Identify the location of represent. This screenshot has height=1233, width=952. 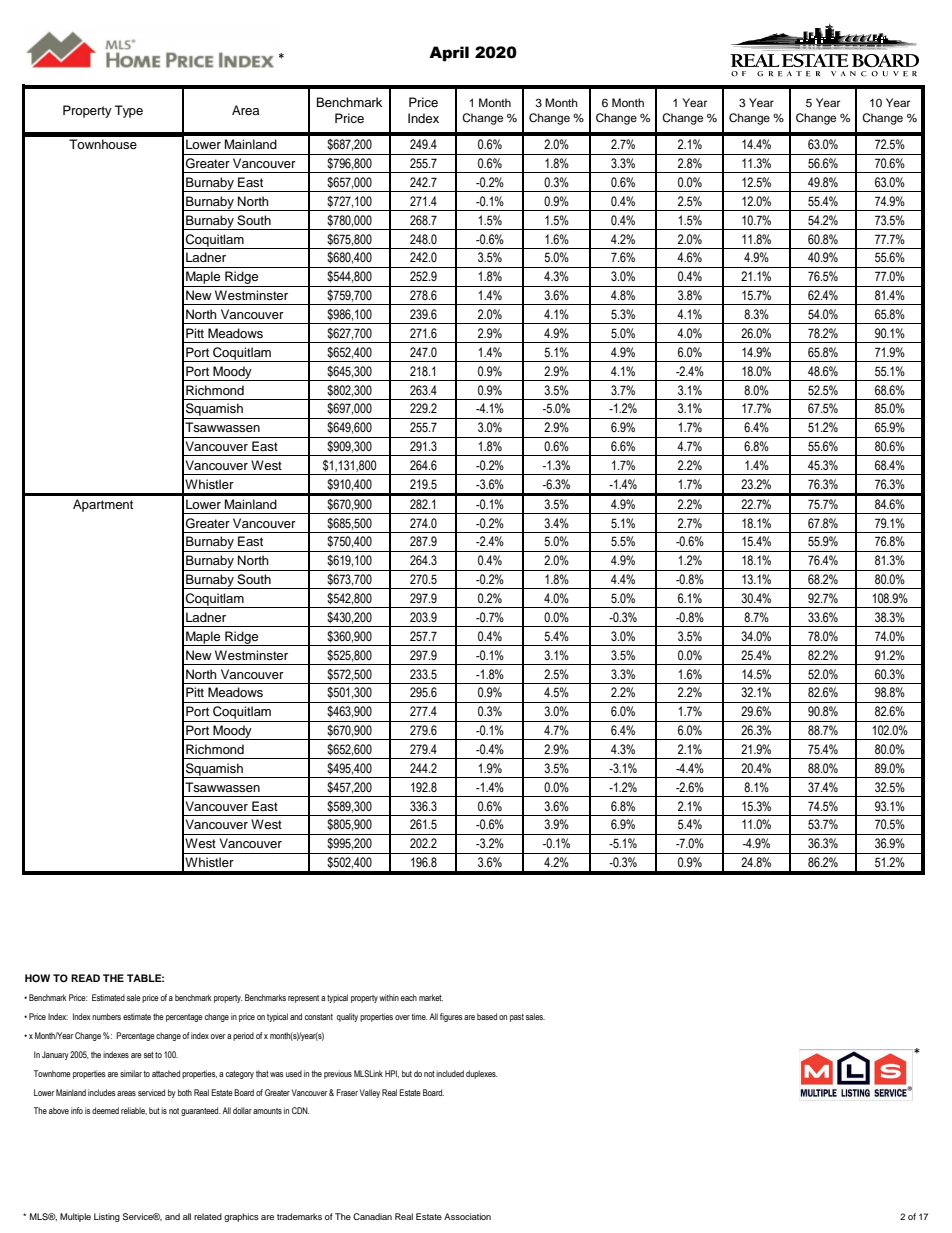
(303, 999).
